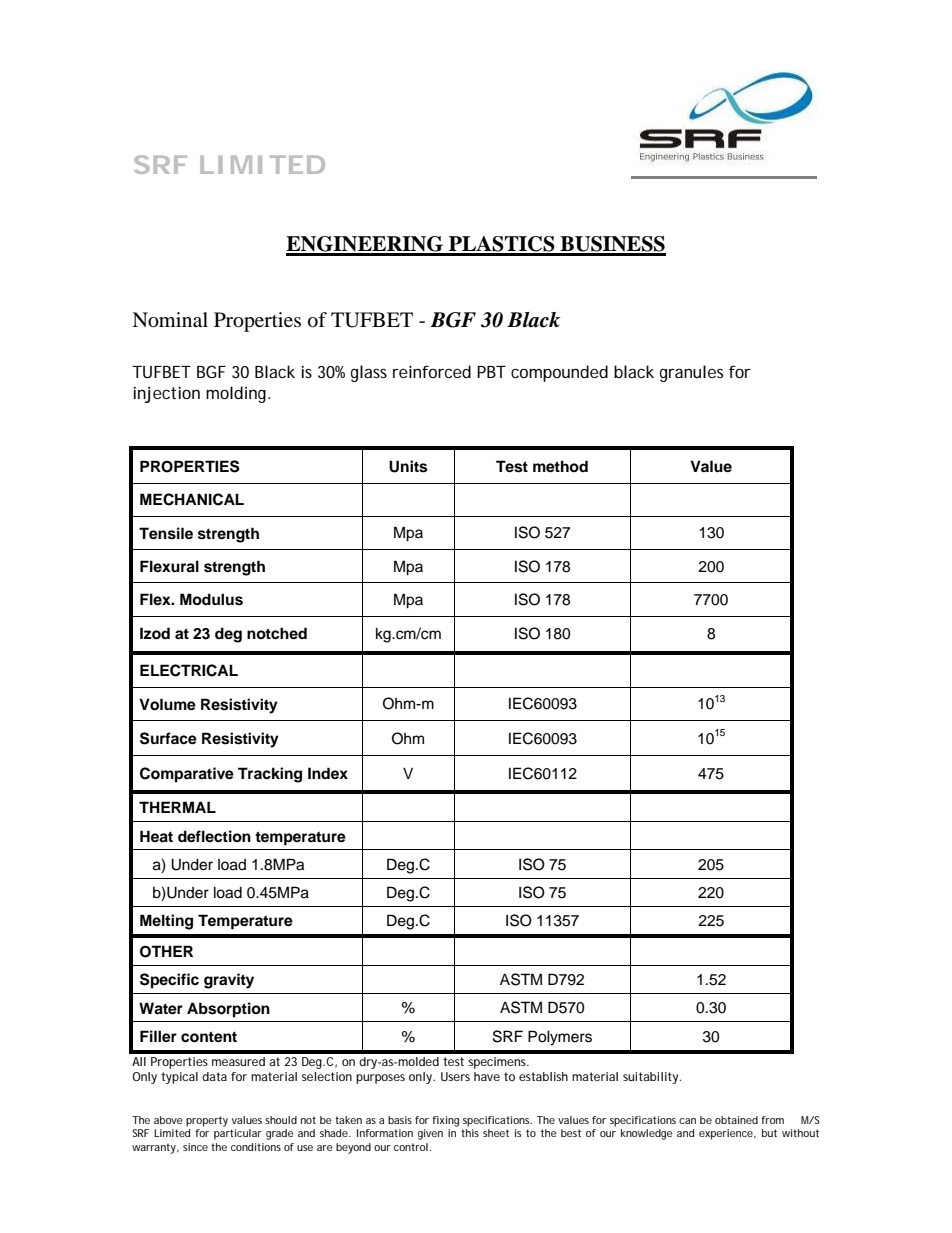  Describe the element at coordinates (487, 1076) in the screenshot. I see `have` at that location.
